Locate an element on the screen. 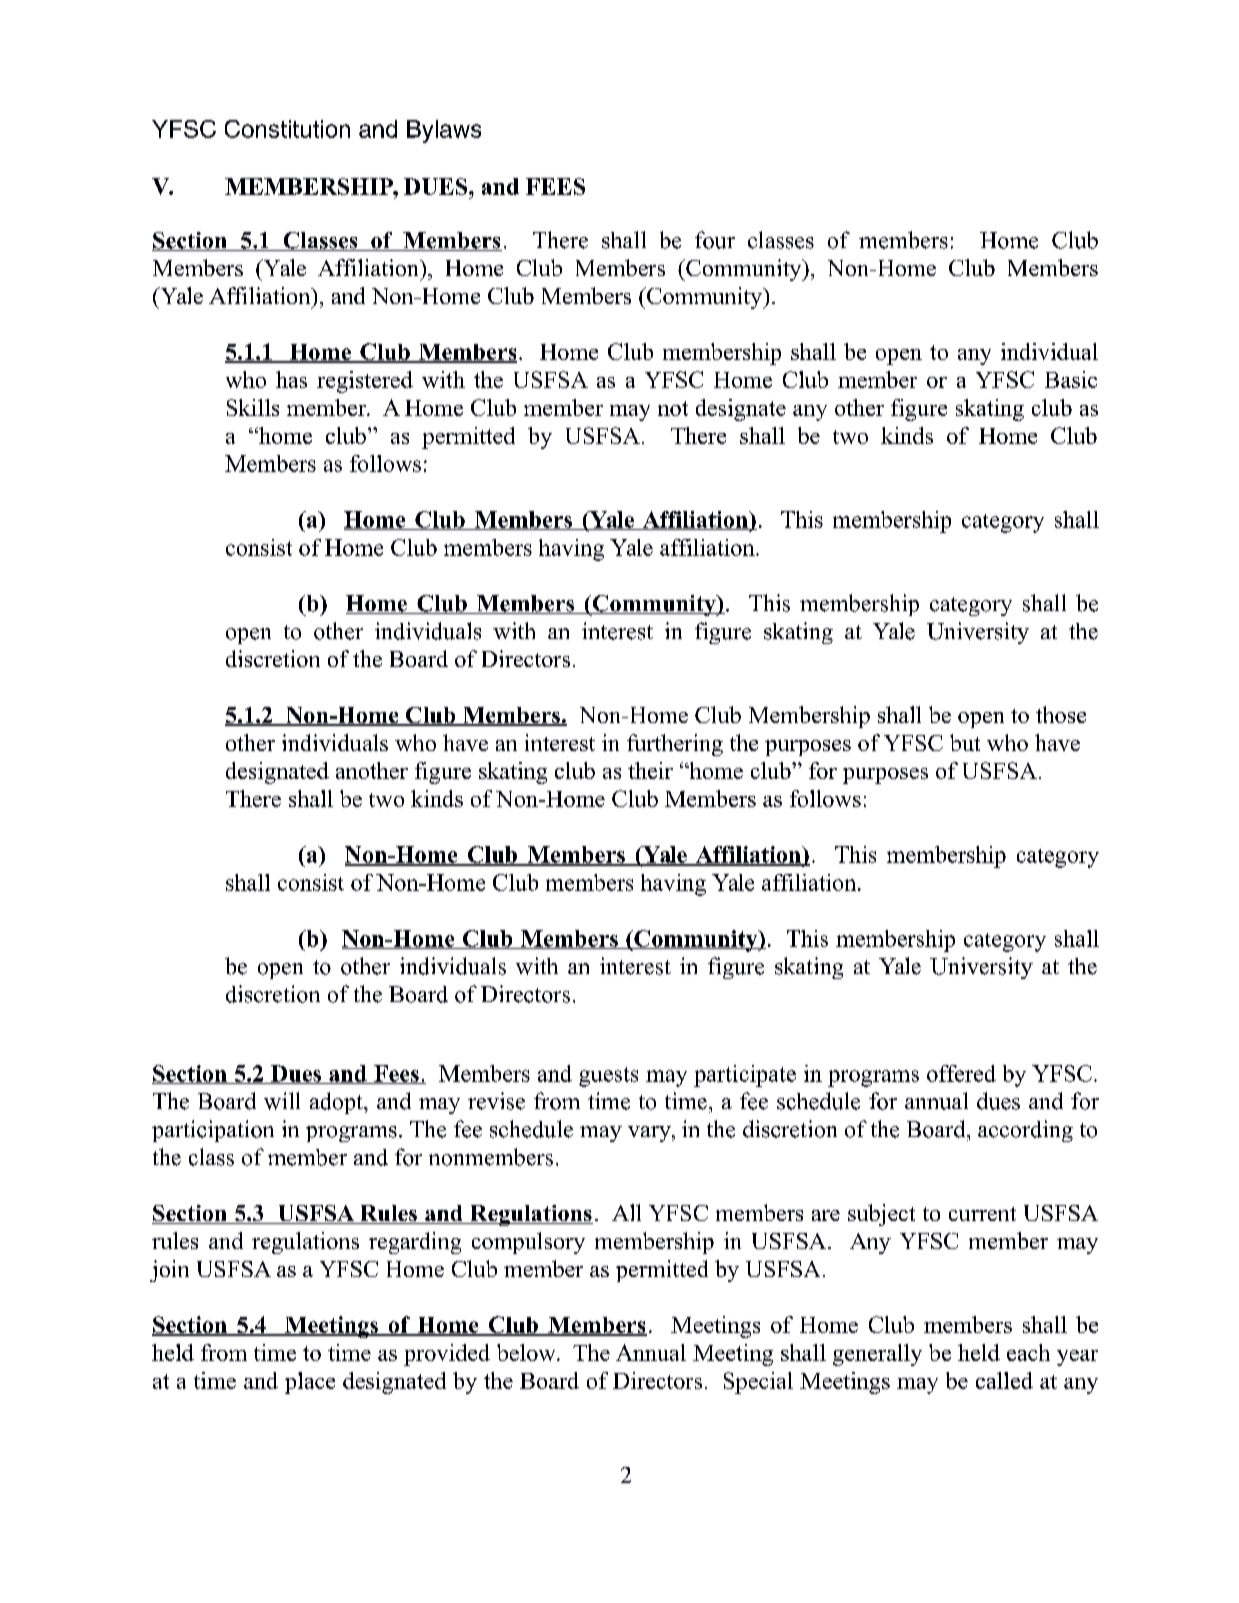 The height and width of the screenshot is (1603, 1239). four is located at coordinates (715, 240).
